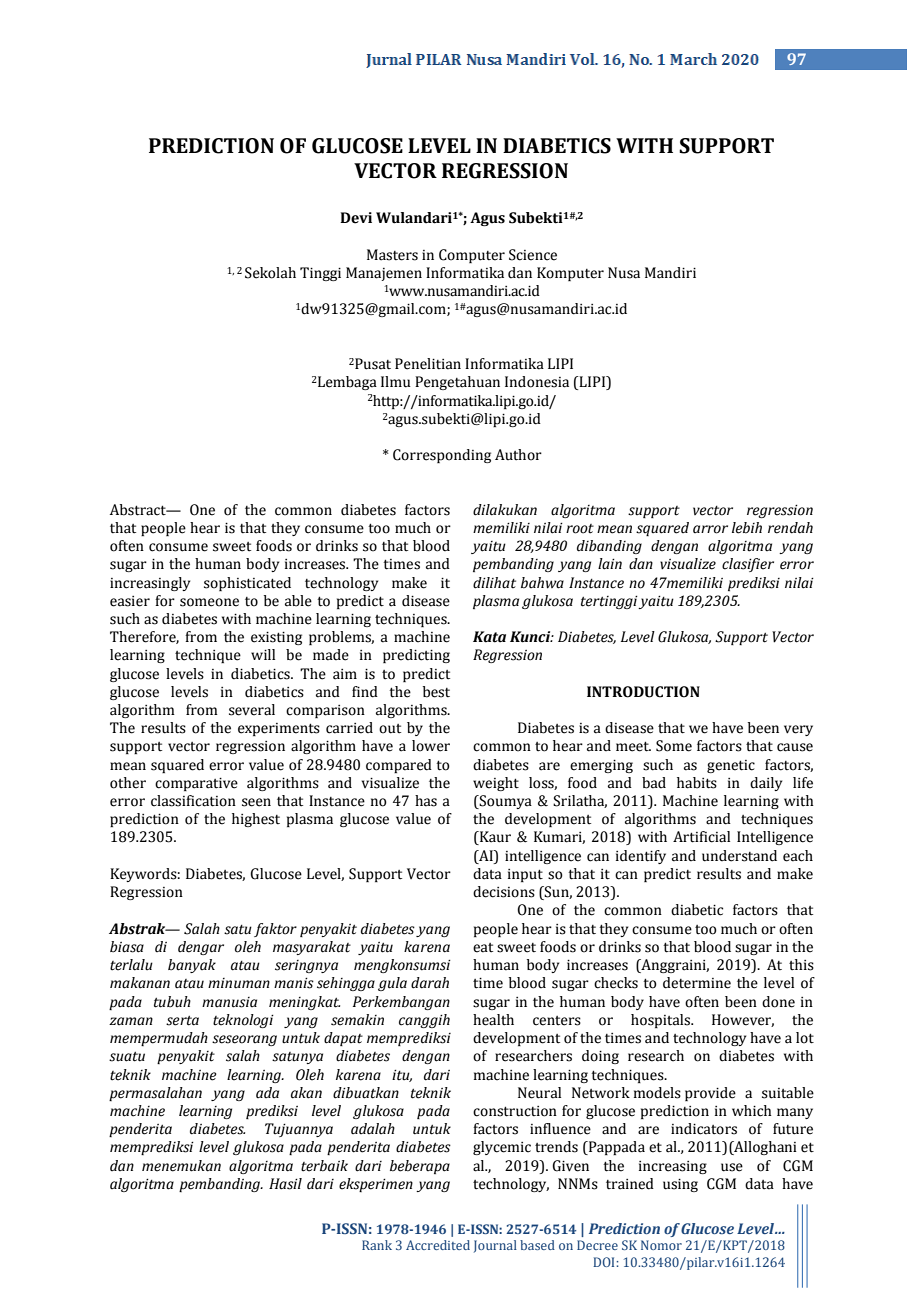 The height and width of the screenshot is (1308, 924). What do you see at coordinates (680, 1185) in the screenshot?
I see `using` at bounding box center [680, 1185].
